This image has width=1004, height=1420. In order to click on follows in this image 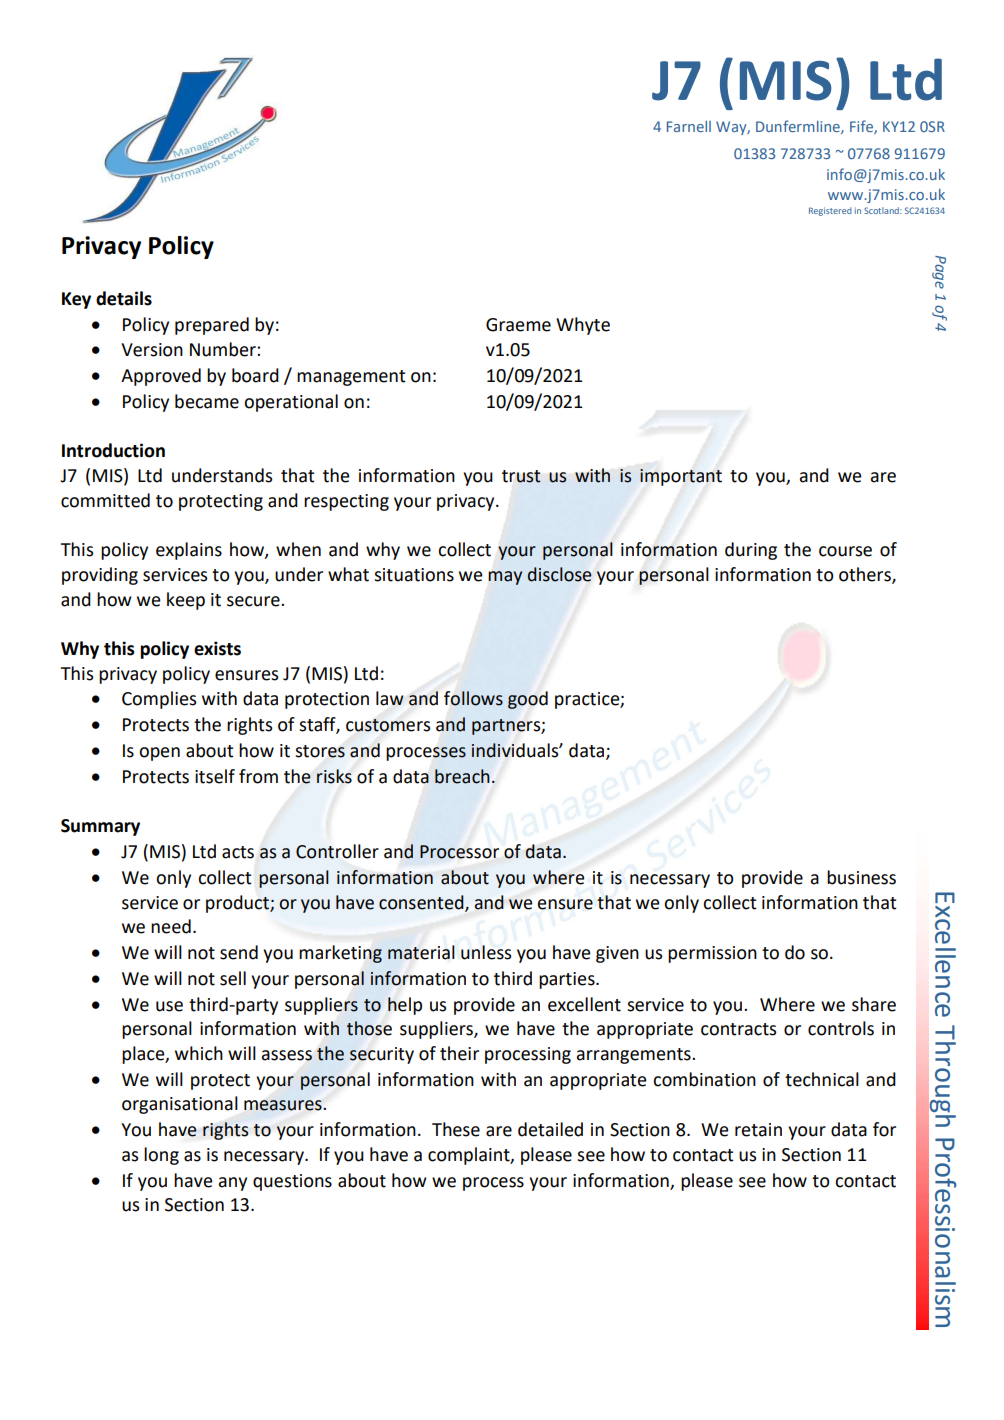, I will do `click(473, 698)`.
